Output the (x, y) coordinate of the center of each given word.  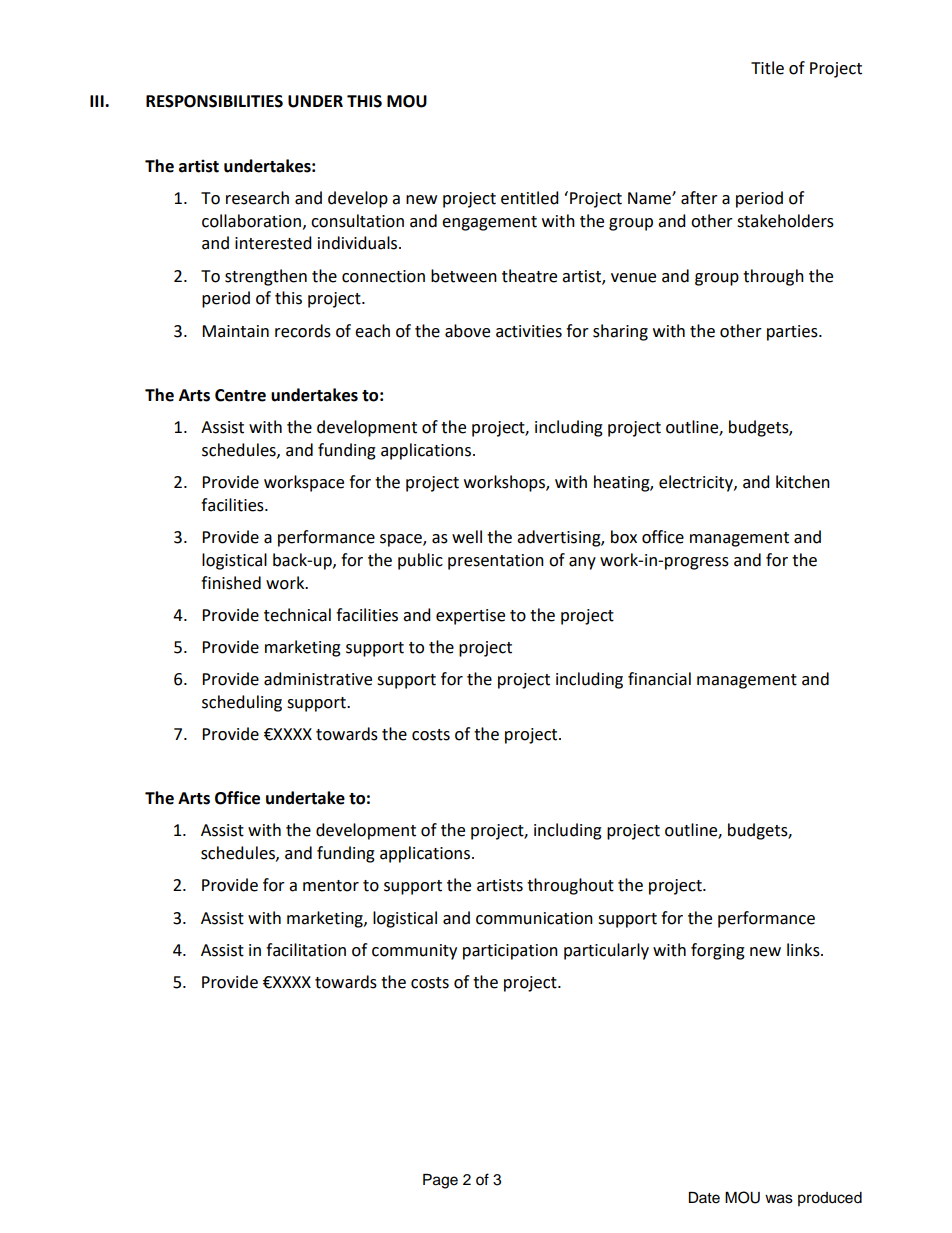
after (699, 198)
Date (704, 1198)
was (779, 1199)
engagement (489, 223)
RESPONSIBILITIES (214, 101)
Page (440, 1181)
